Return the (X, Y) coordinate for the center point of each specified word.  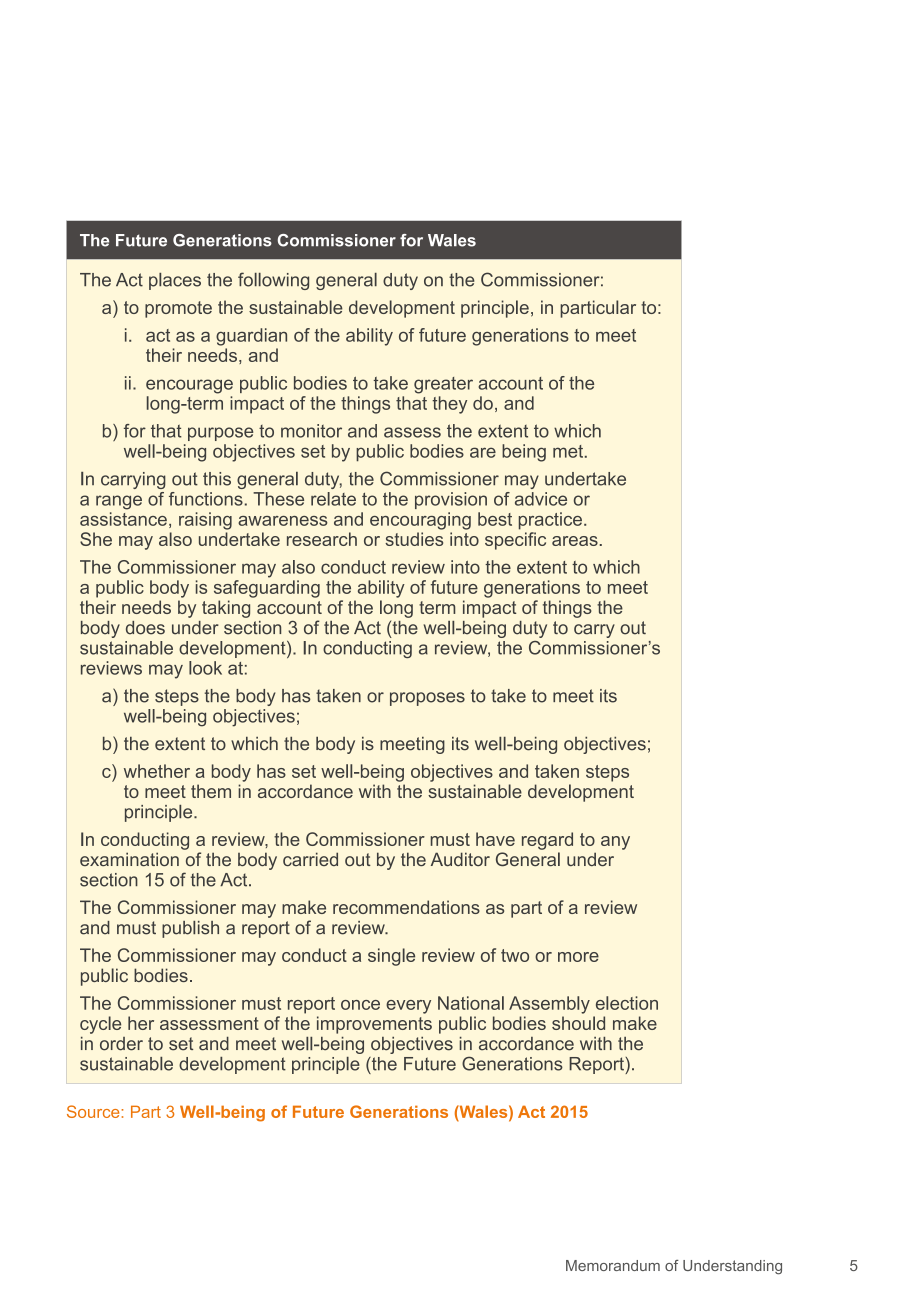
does (145, 628)
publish (190, 929)
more (578, 957)
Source (94, 1111)
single (391, 957)
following (273, 281)
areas (575, 541)
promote (178, 309)
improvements (374, 1025)
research (322, 539)
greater (443, 385)
